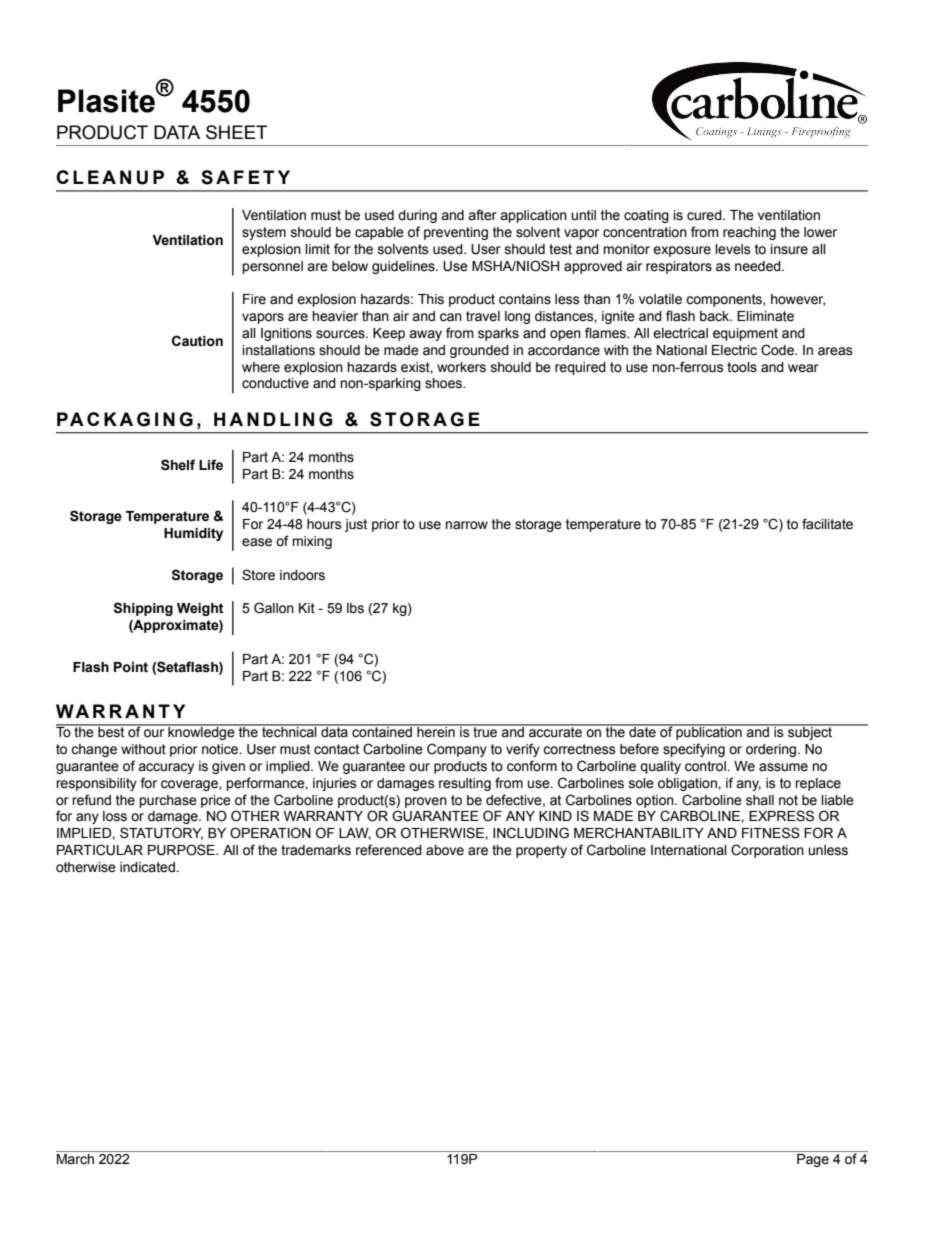 The image size is (952, 1233). Describe the element at coordinates (131, 667) in the image. I see `Point` at that location.
